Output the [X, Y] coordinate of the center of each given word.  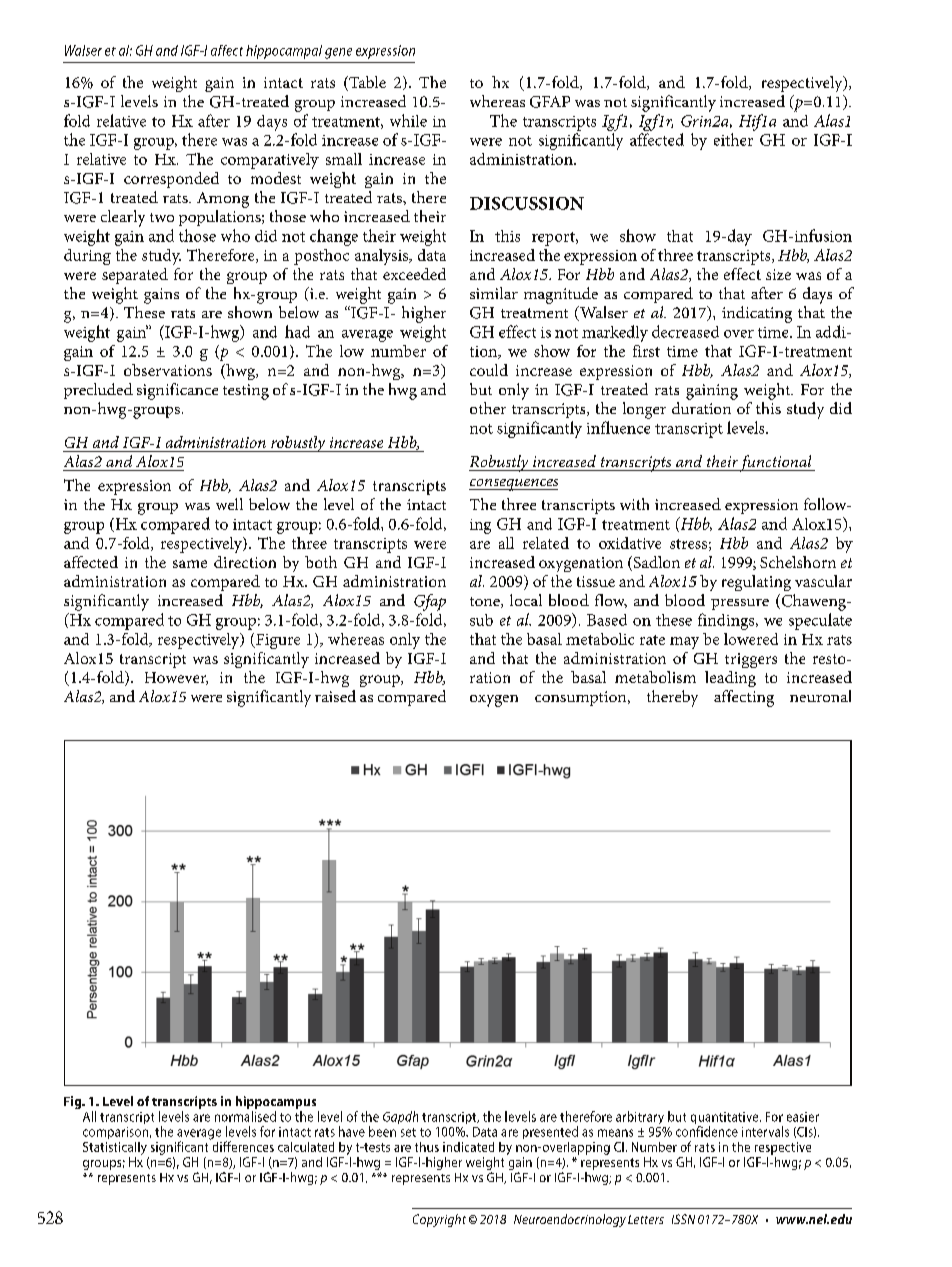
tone [486, 602]
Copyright [439, 1220]
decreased [685, 331]
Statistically [115, 1148]
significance [177, 391]
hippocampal [284, 52]
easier [803, 1117]
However [176, 678]
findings [727, 621]
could [489, 370]
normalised [245, 1116]
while [408, 120]
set [408, 1132]
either [733, 139]
